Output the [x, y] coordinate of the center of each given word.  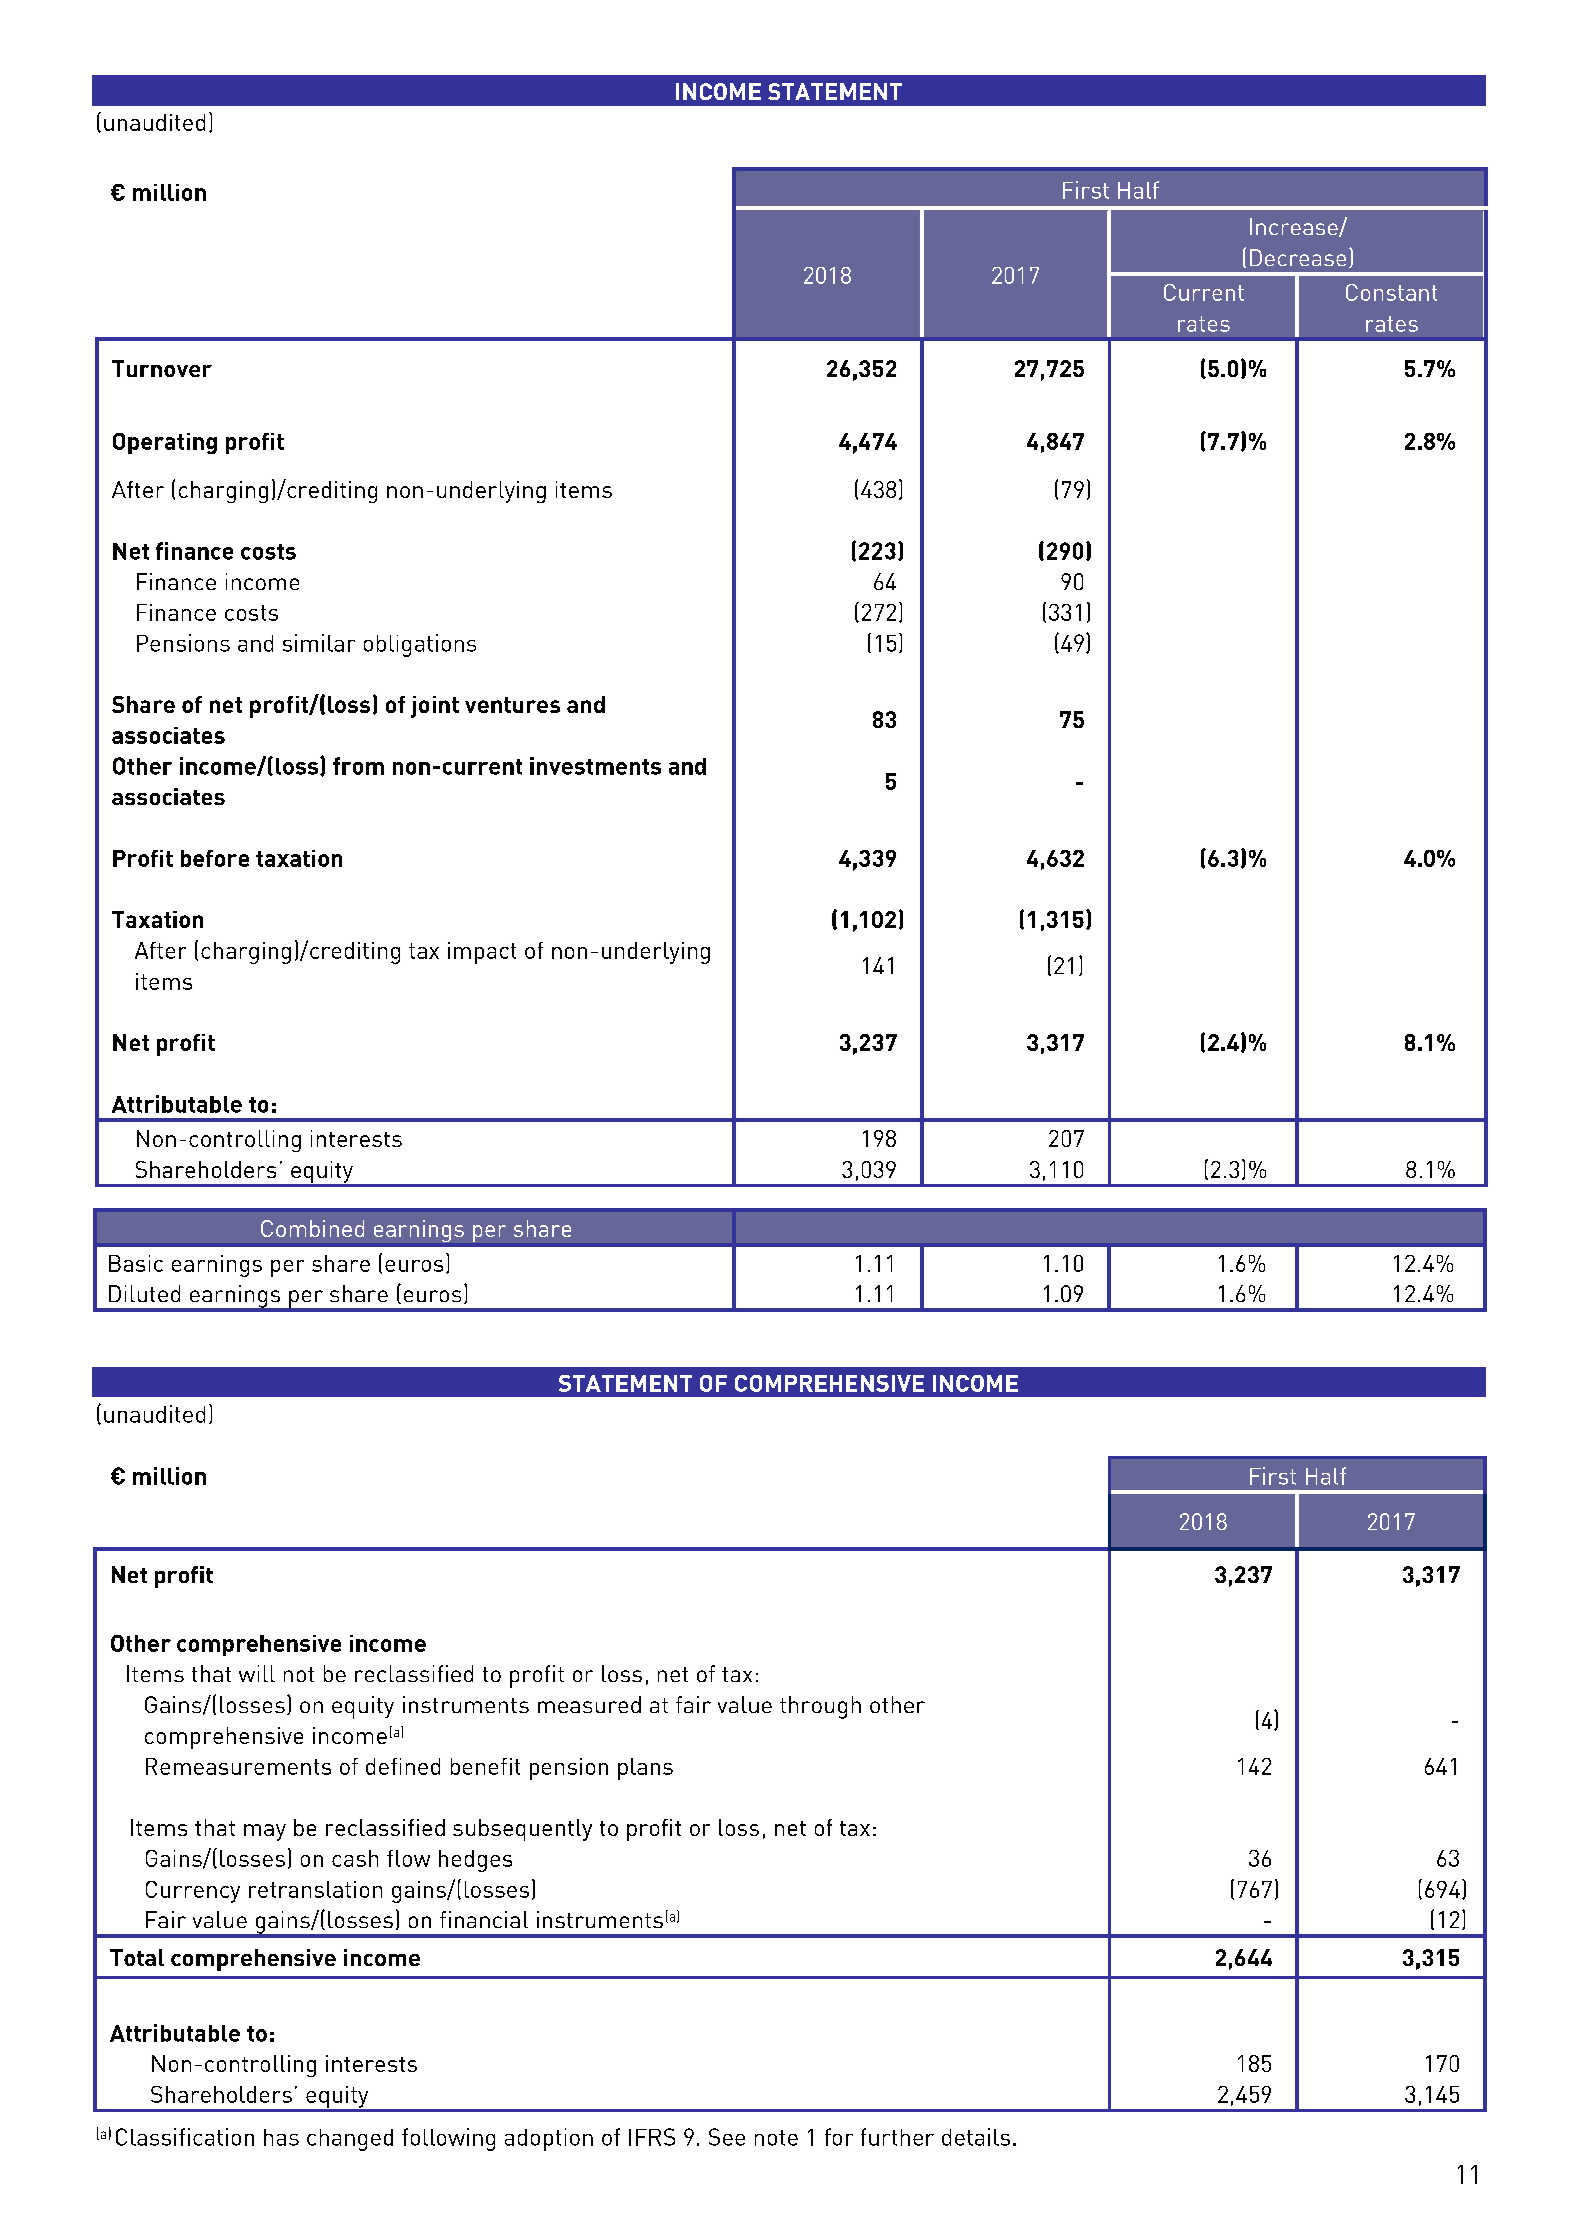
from [358, 766]
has [281, 2137]
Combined [312, 1228]
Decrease [1298, 257]
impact [482, 953]
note [776, 2138]
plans [645, 1769]
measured [589, 1704]
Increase [1295, 227]
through [820, 1707]
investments [595, 766]
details [976, 2137]
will [257, 1673]
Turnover [162, 368]
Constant [1391, 292]
